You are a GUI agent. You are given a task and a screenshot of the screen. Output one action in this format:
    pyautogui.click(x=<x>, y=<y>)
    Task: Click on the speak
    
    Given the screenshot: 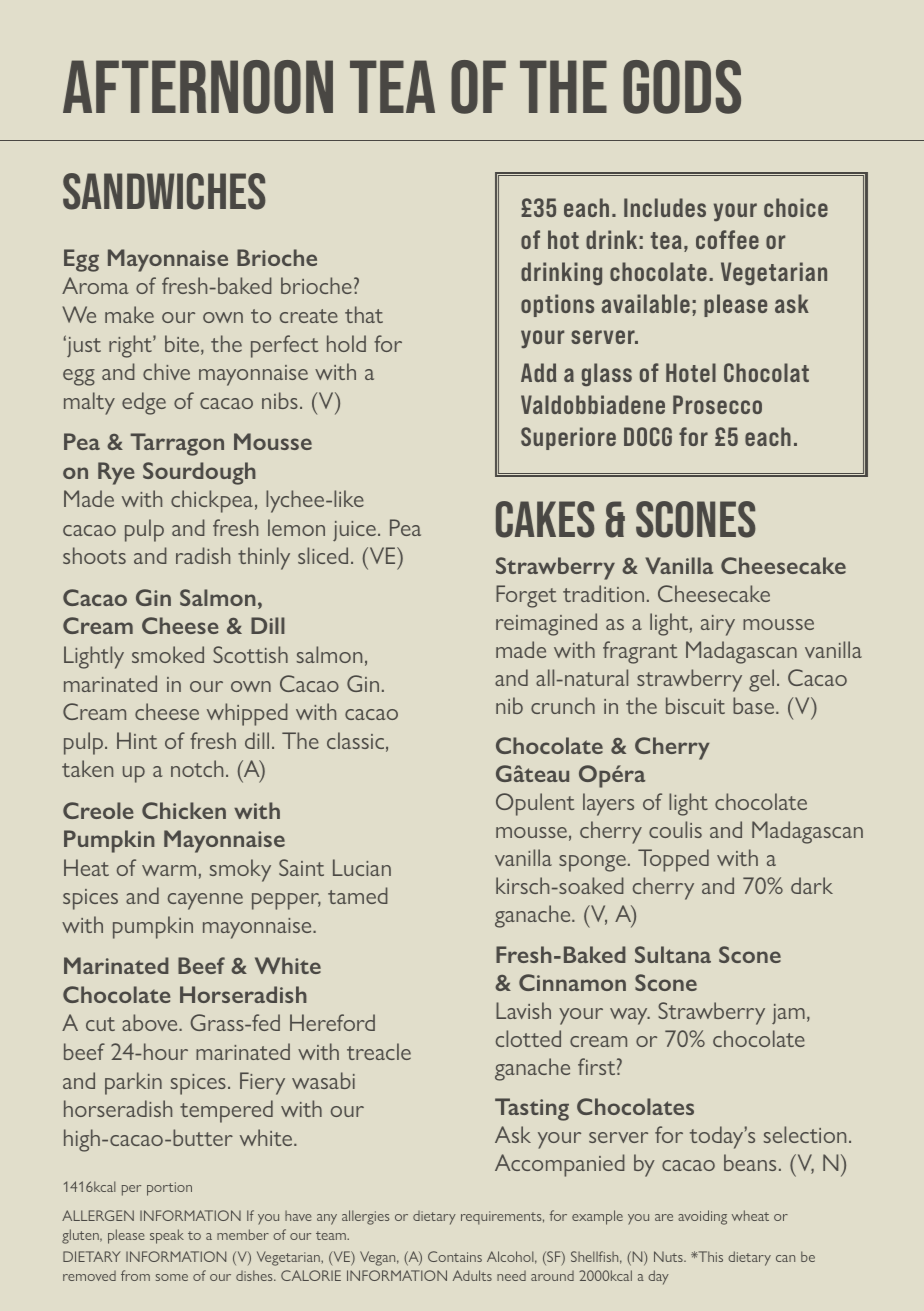 What is the action you would take?
    pyautogui.click(x=167, y=1236)
